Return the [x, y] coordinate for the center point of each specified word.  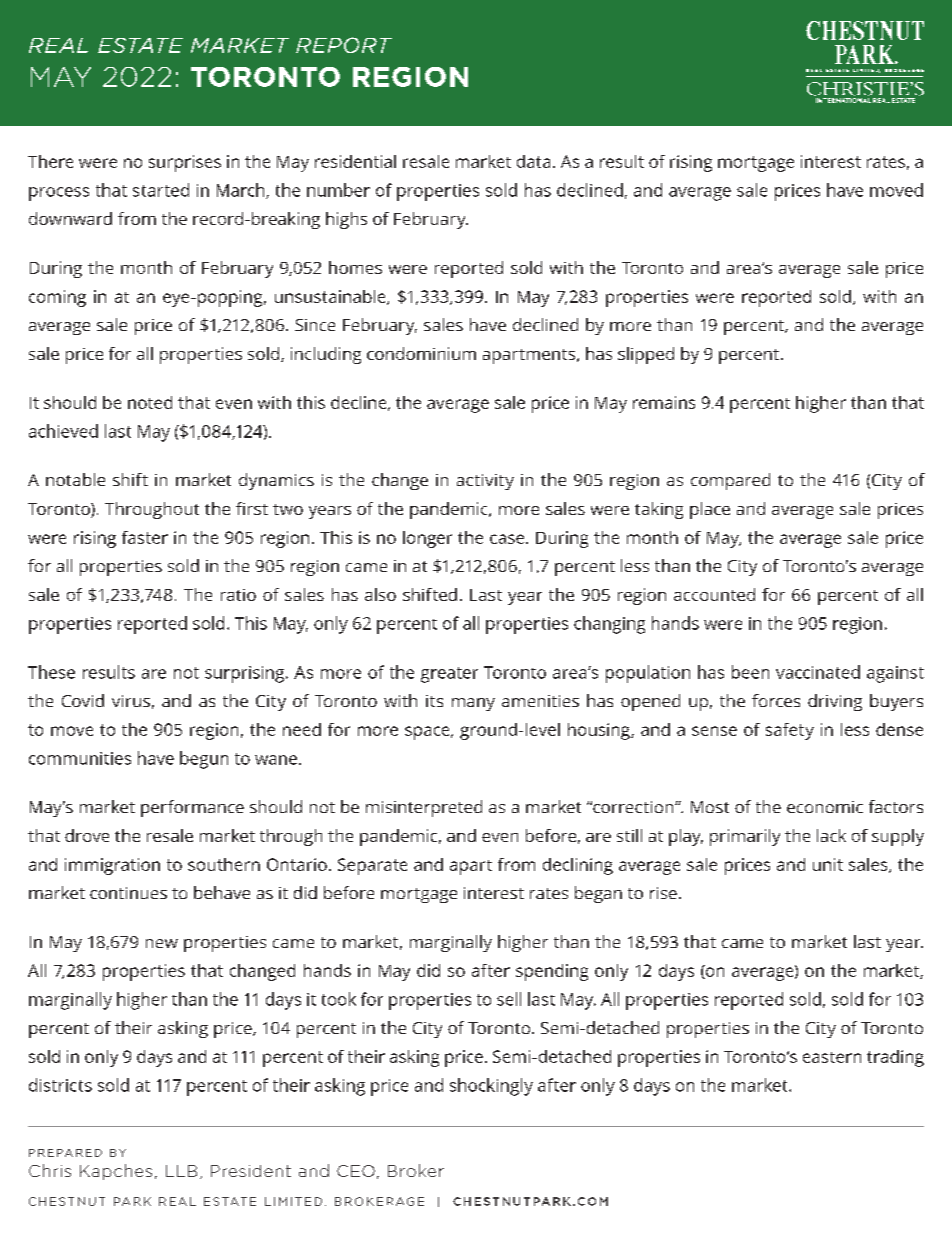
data [533, 161]
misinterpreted [424, 808]
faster [145, 537]
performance [192, 808]
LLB [181, 1171]
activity [485, 482]
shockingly [491, 1087]
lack [831, 835]
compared [730, 481]
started [161, 190]
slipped [646, 355]
